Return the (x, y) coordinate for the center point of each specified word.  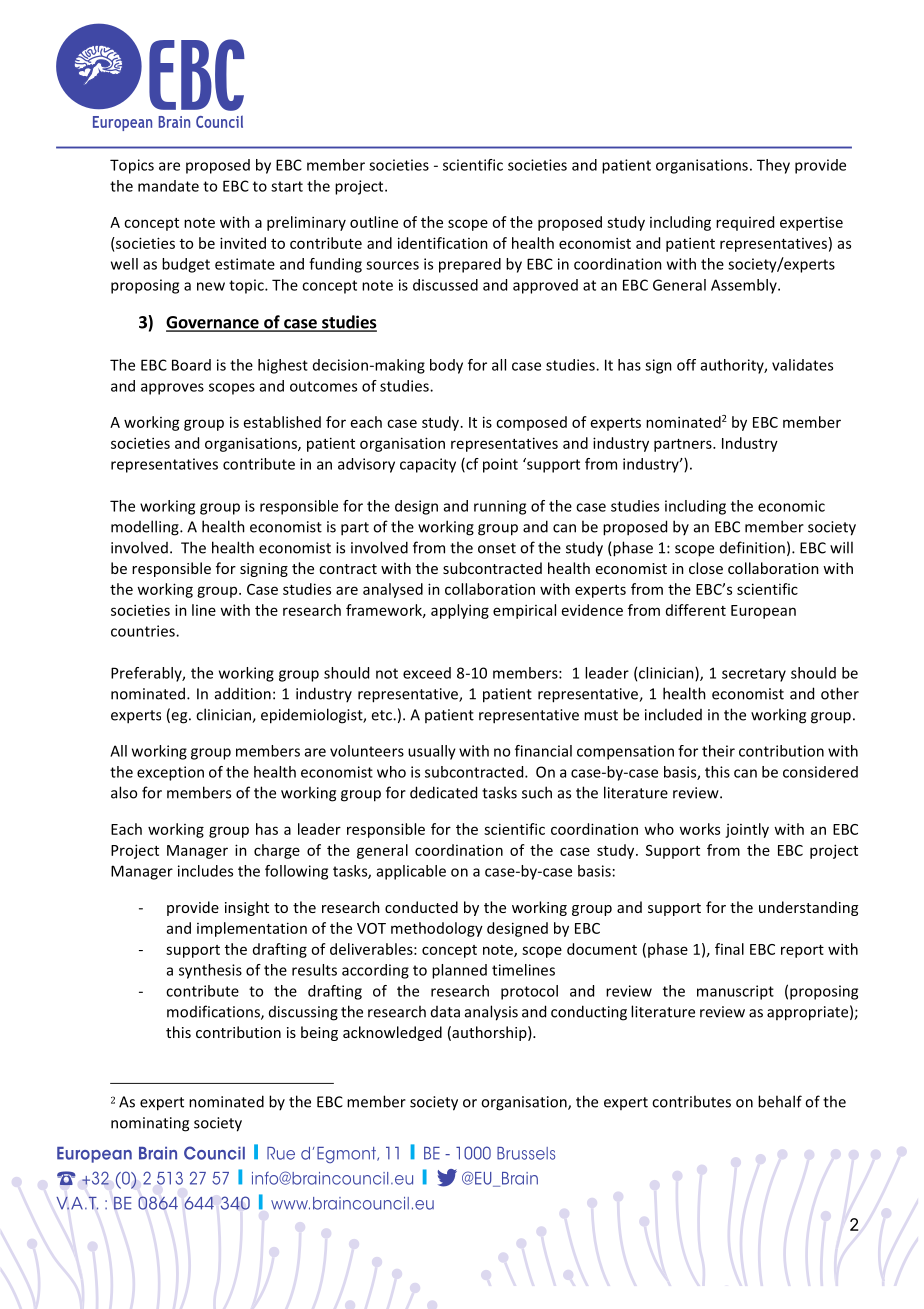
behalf (780, 1101)
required (745, 223)
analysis (491, 1013)
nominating (150, 1124)
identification (443, 243)
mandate (168, 186)
